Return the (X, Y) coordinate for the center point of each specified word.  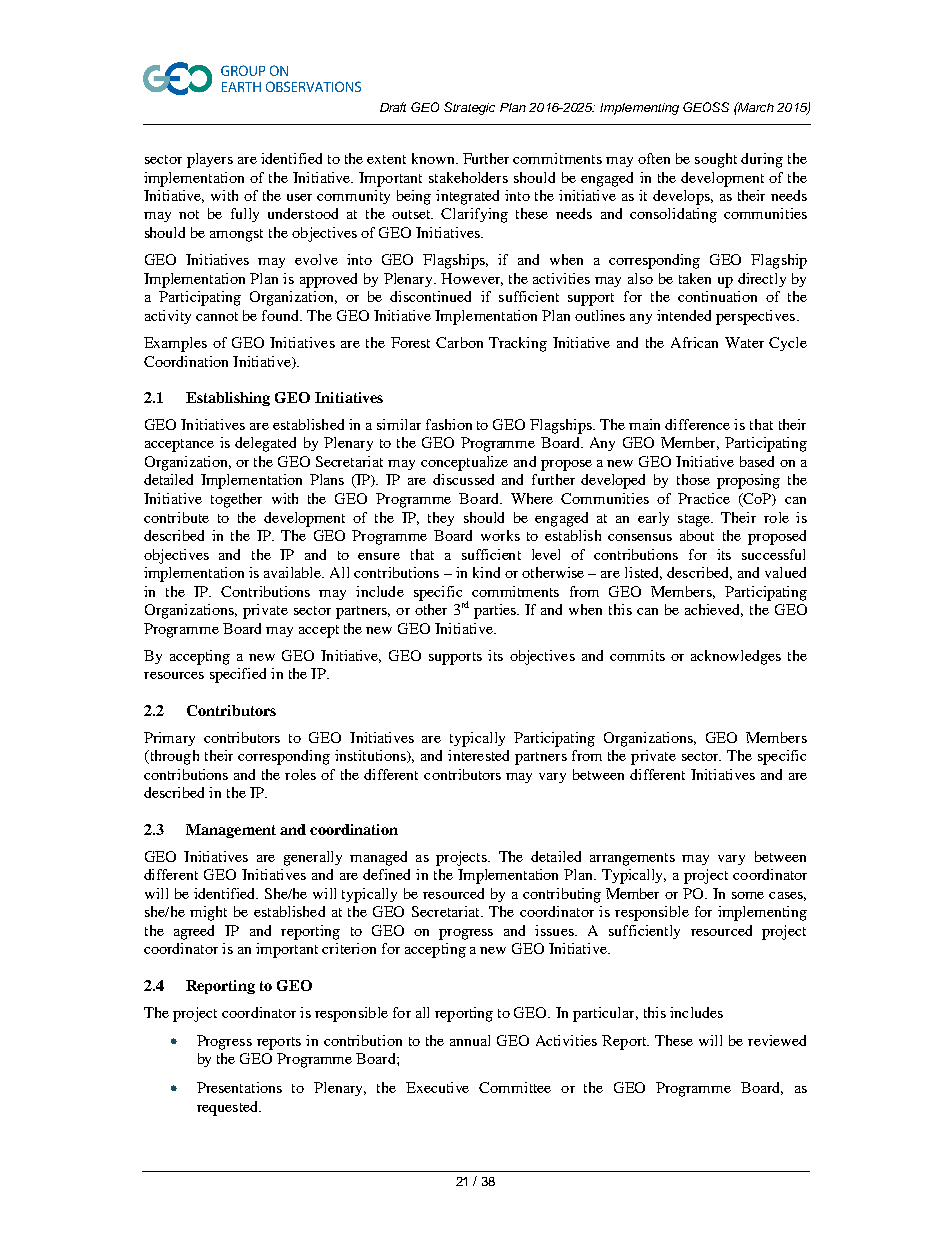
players (210, 160)
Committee (515, 1087)
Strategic (469, 108)
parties (496, 611)
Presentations (239, 1087)
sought (716, 160)
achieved (714, 610)
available (294, 572)
